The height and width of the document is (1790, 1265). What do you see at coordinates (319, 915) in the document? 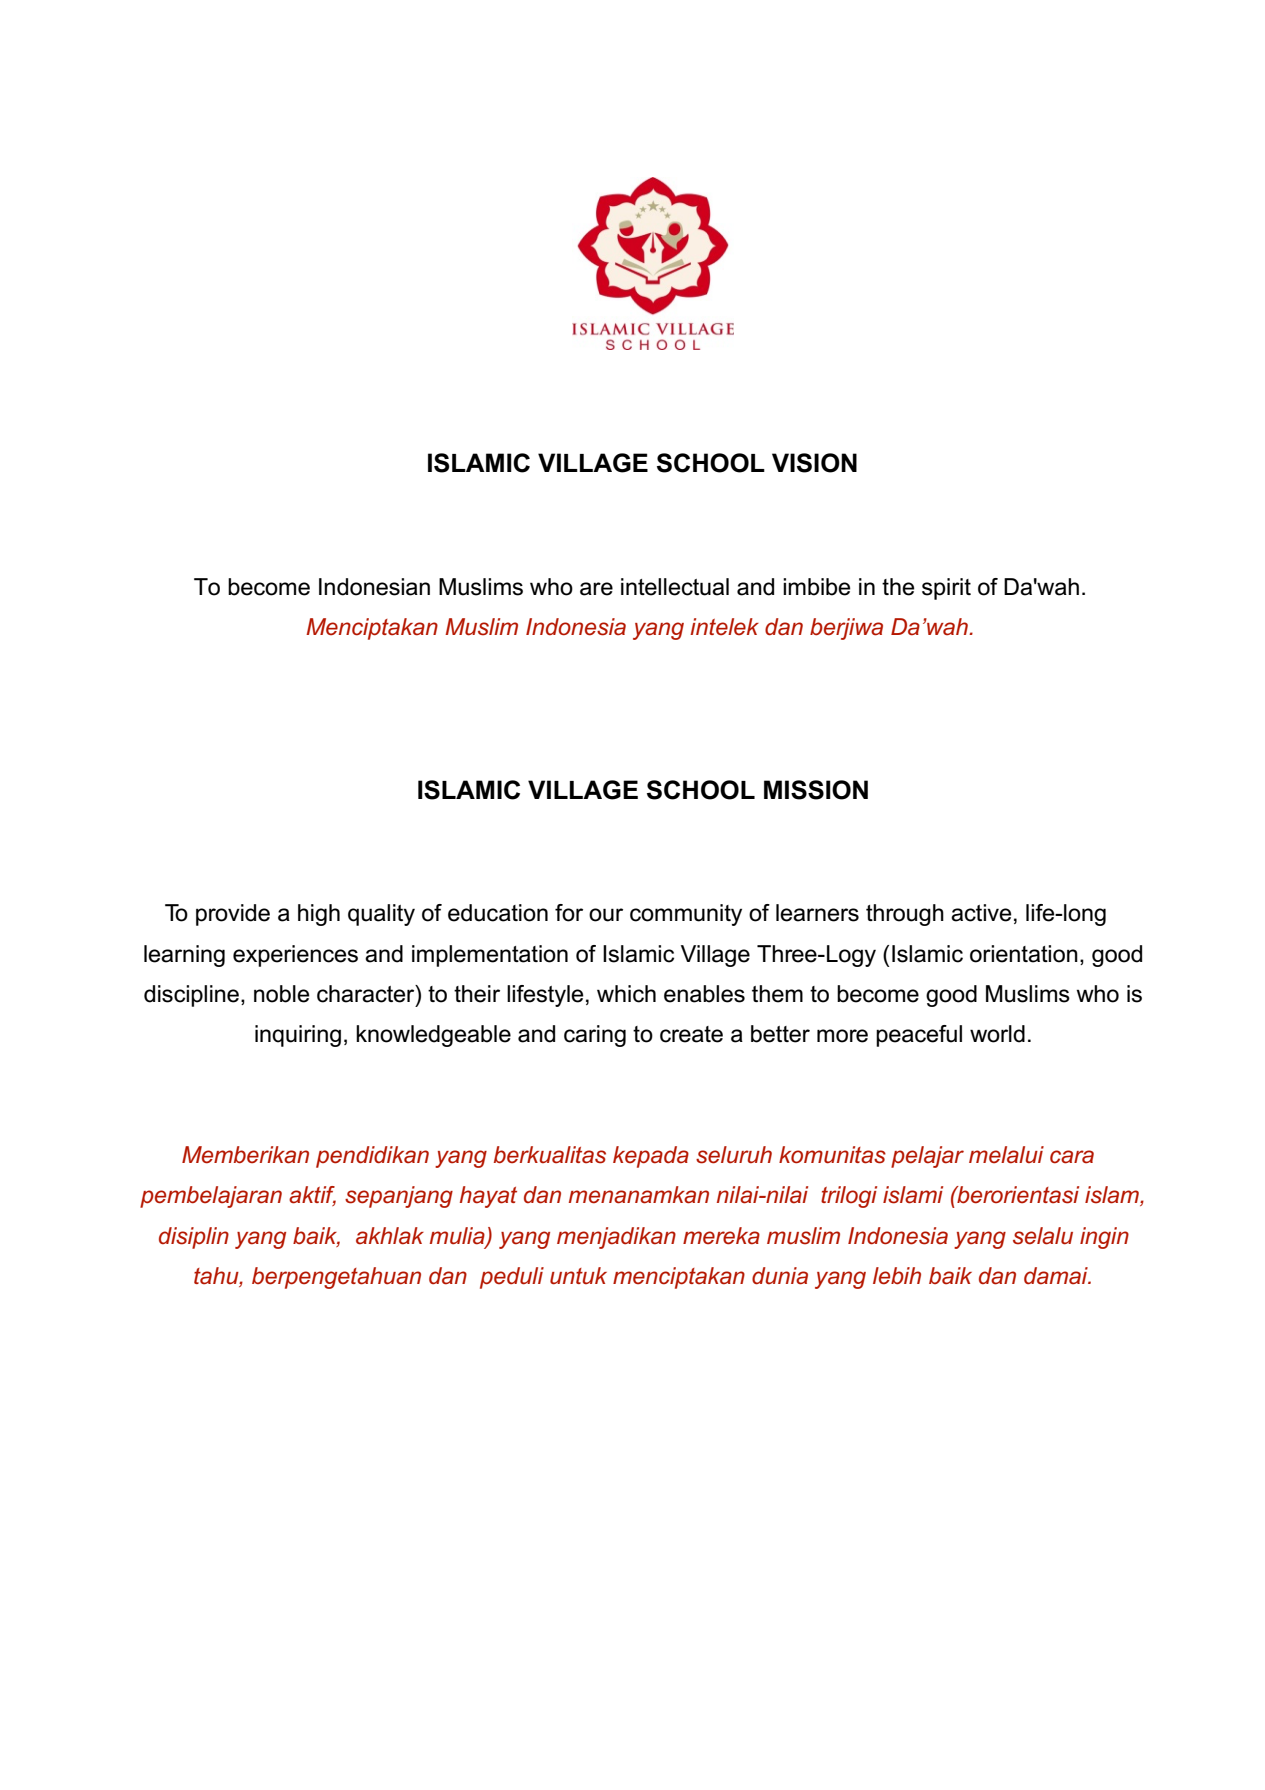
I see `high` at bounding box center [319, 915].
